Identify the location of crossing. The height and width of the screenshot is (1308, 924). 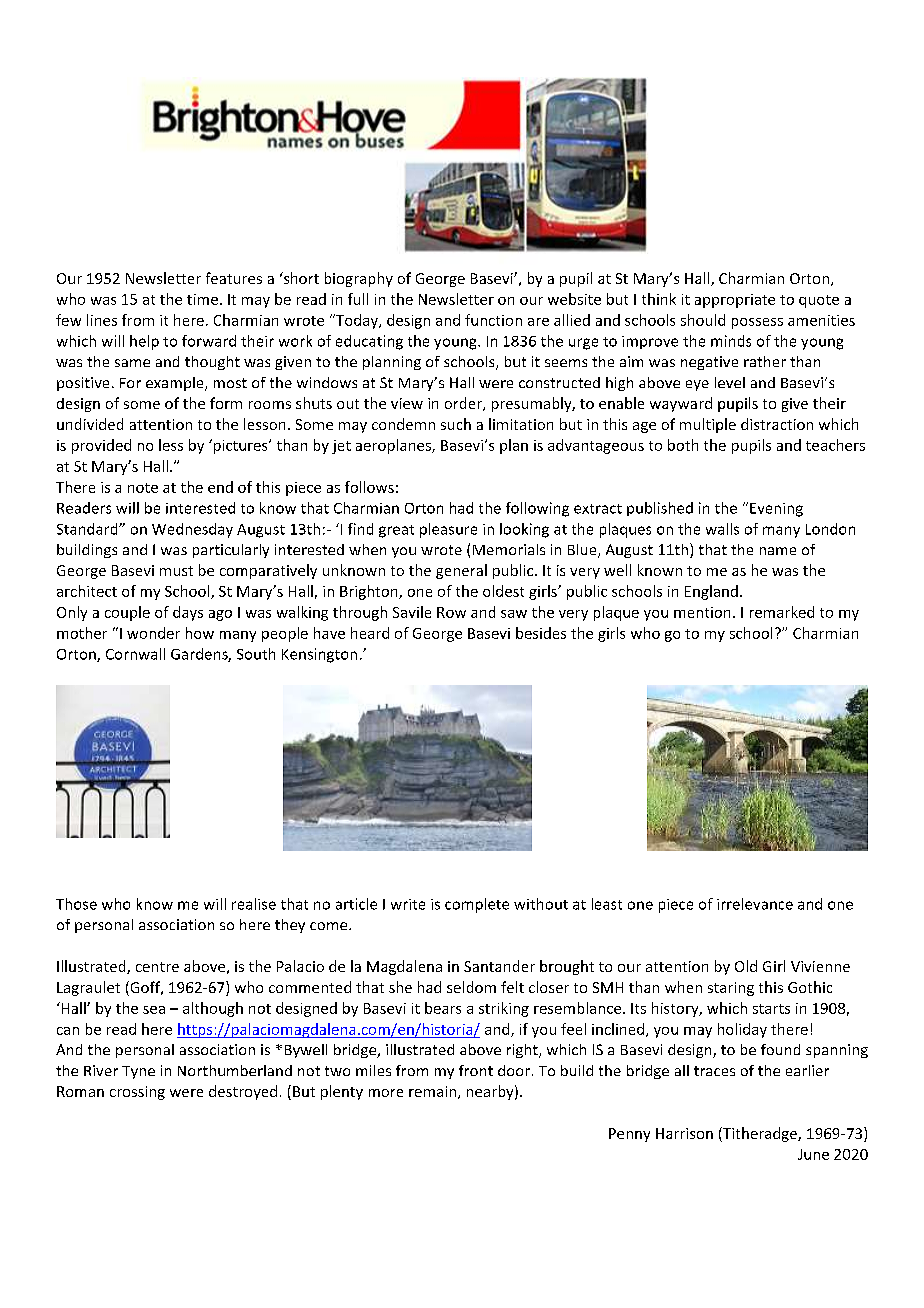
(137, 1093).
